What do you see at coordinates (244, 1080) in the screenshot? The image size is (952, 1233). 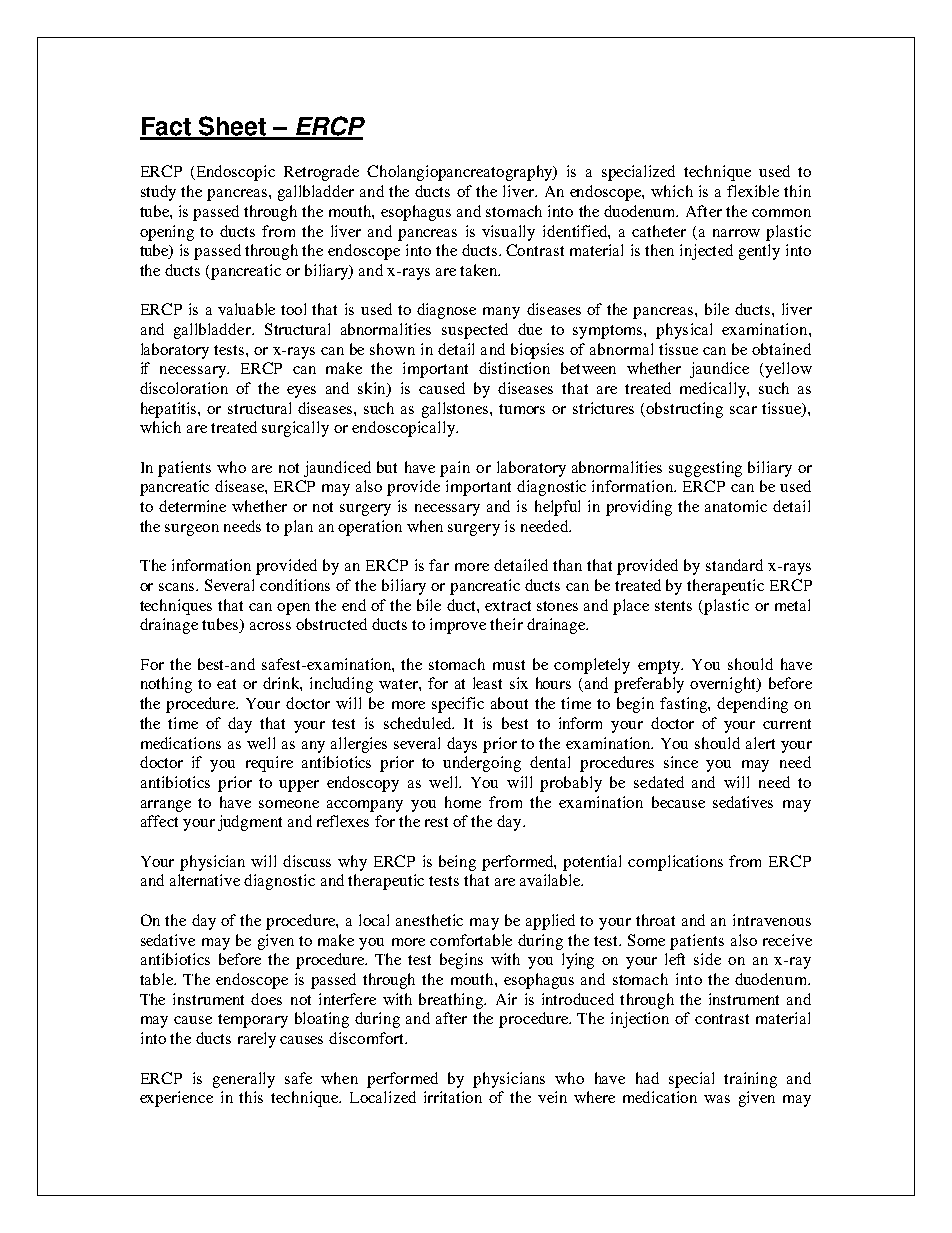 I see `generally` at bounding box center [244, 1080].
